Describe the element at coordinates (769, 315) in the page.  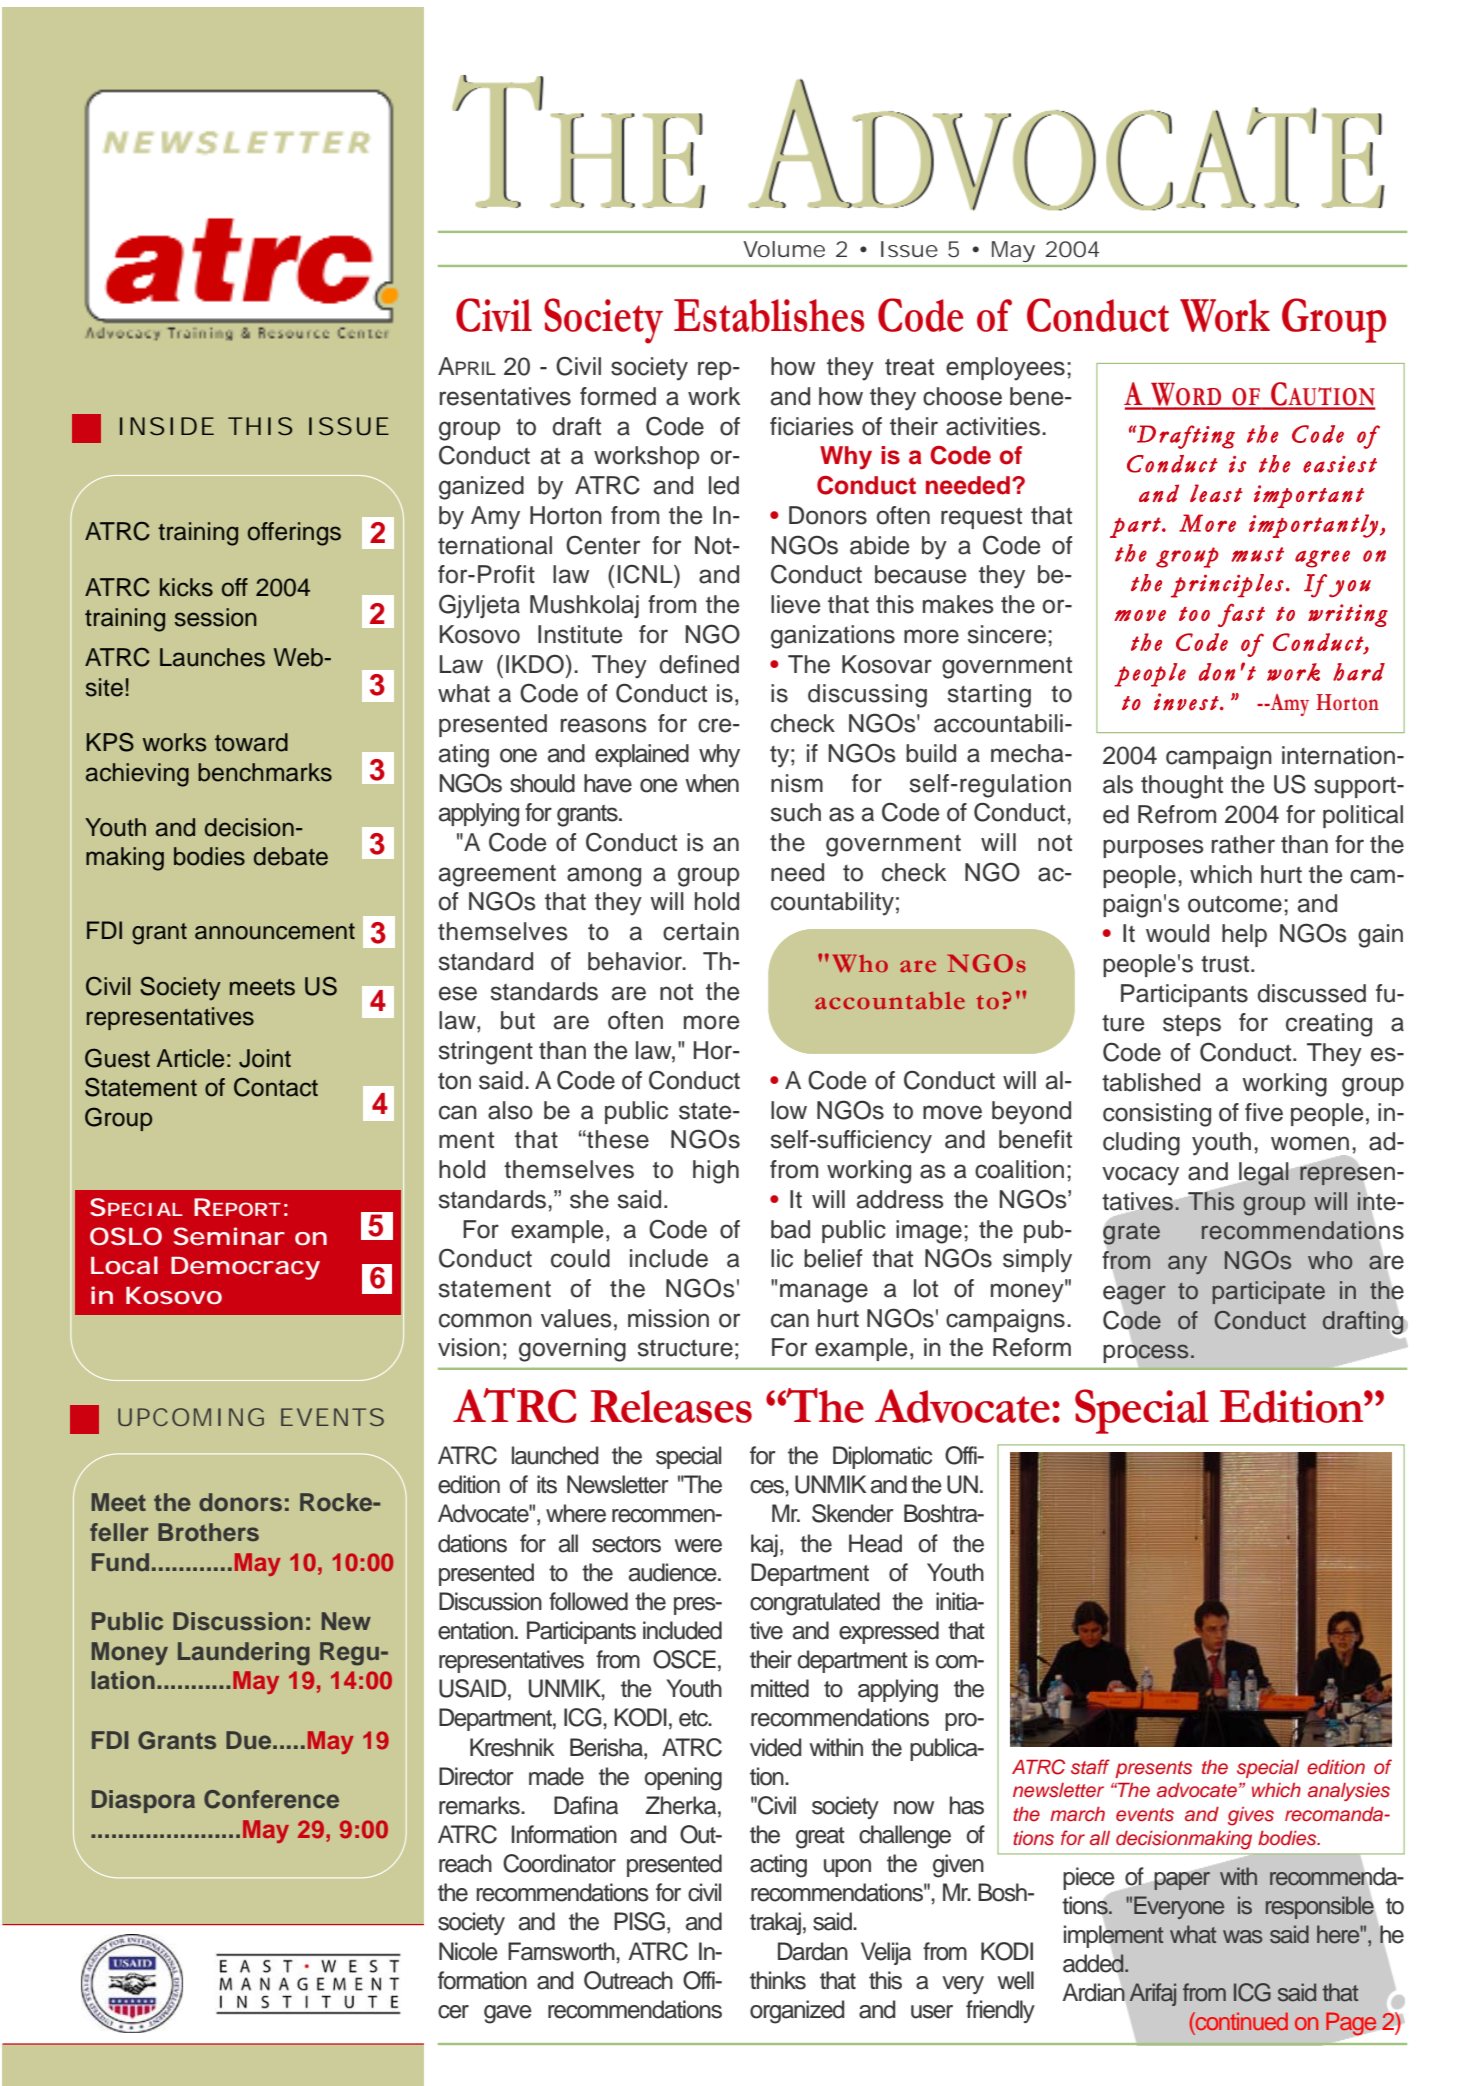
I see `Establishes` at that location.
